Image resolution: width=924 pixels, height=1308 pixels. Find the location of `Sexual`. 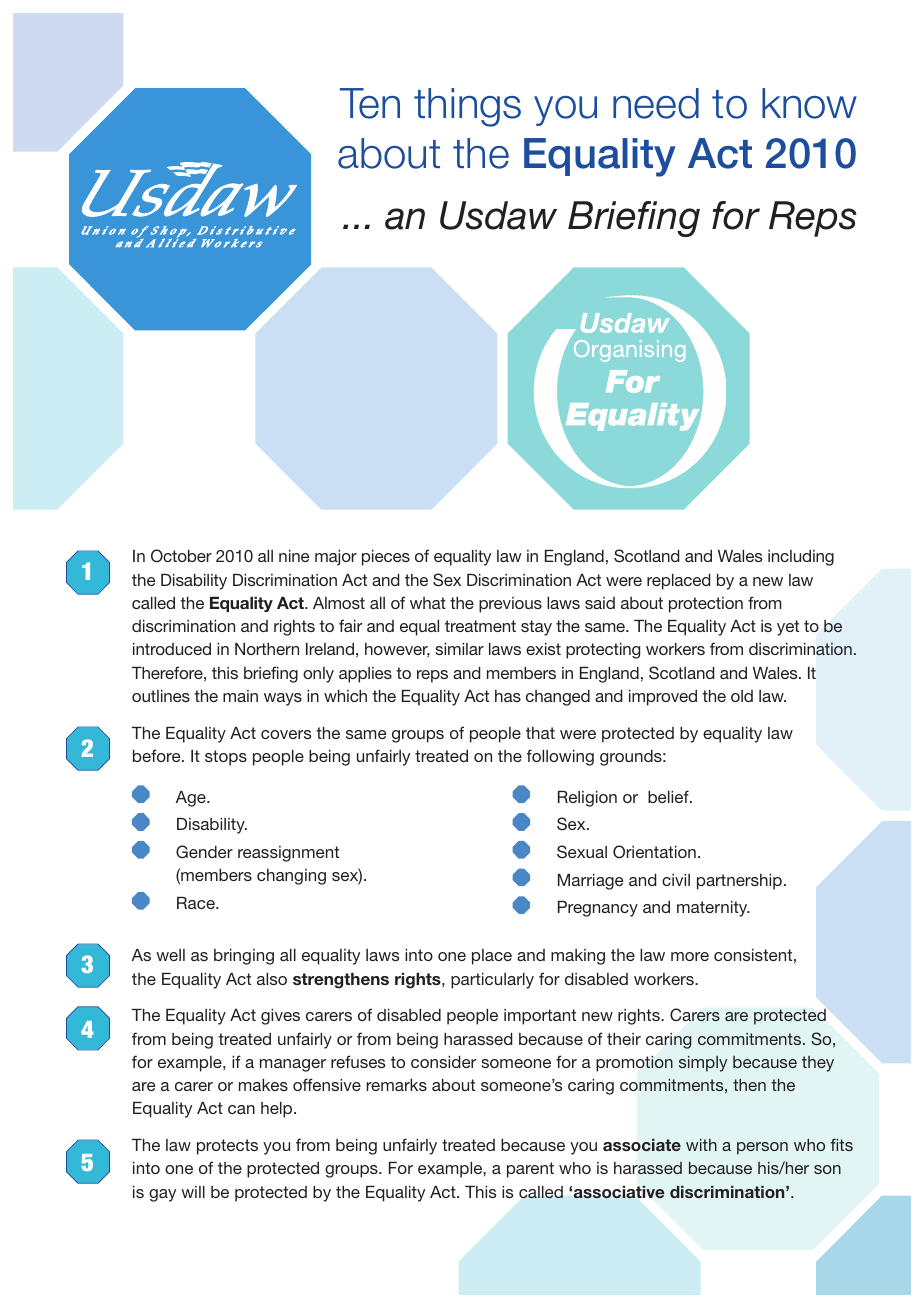

Sexual is located at coordinates (582, 852).
